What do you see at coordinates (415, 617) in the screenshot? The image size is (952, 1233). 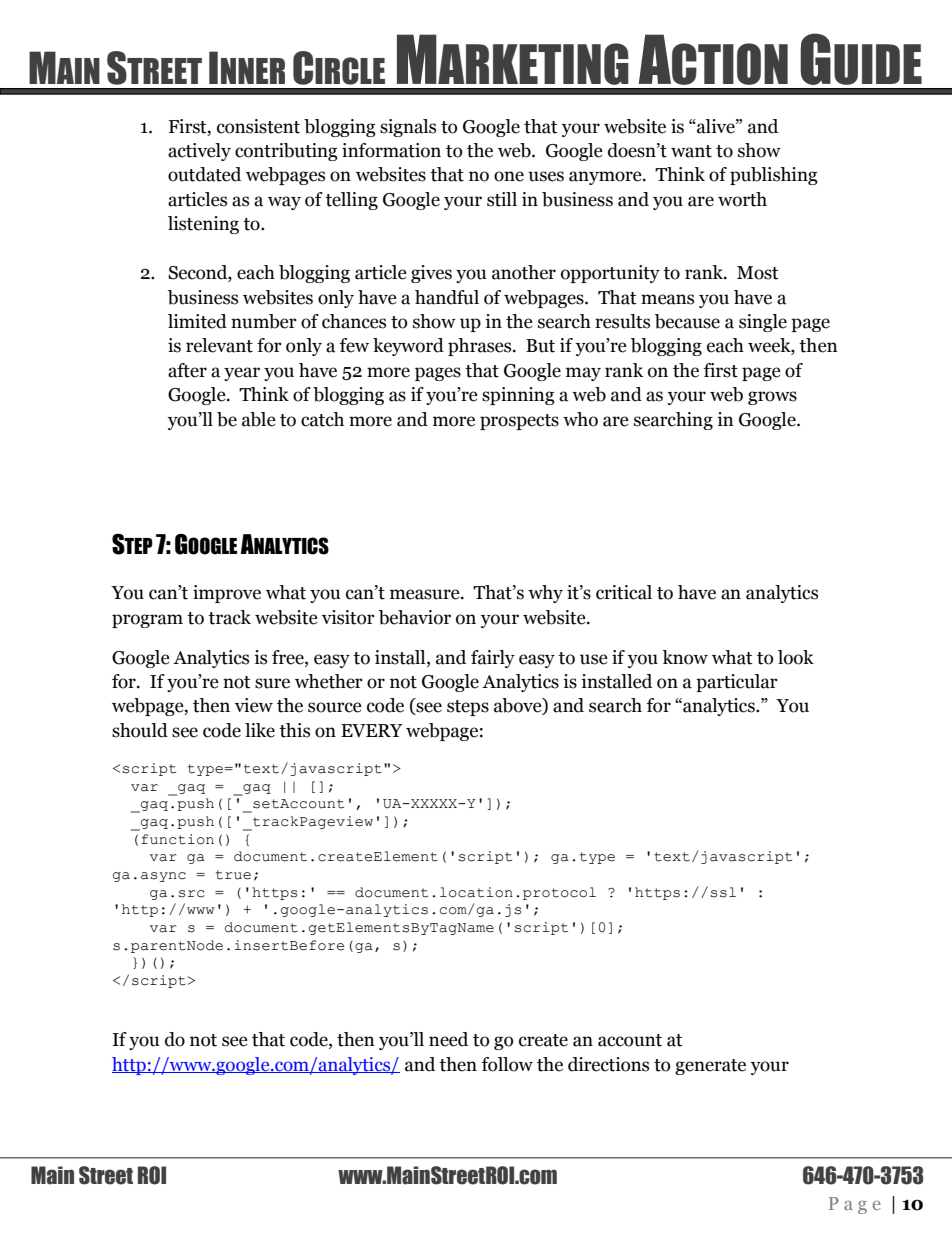 I see `behavior` at bounding box center [415, 617].
